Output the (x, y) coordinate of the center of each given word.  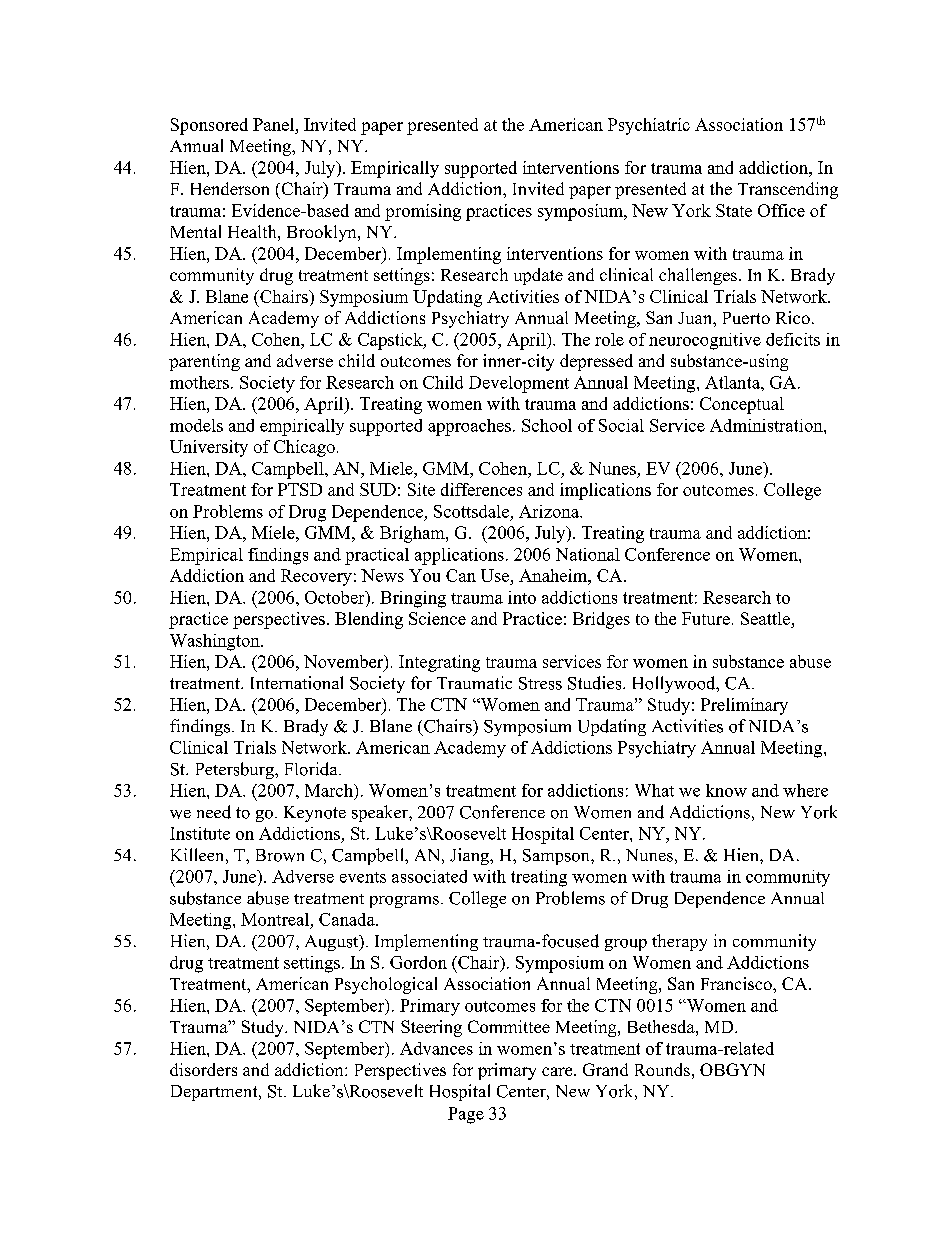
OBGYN (732, 1069)
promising (423, 212)
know (726, 790)
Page (466, 1115)
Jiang (470, 856)
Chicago (304, 448)
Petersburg (236, 770)
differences (481, 489)
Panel (275, 124)
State (734, 210)
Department (215, 1093)
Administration (767, 425)
